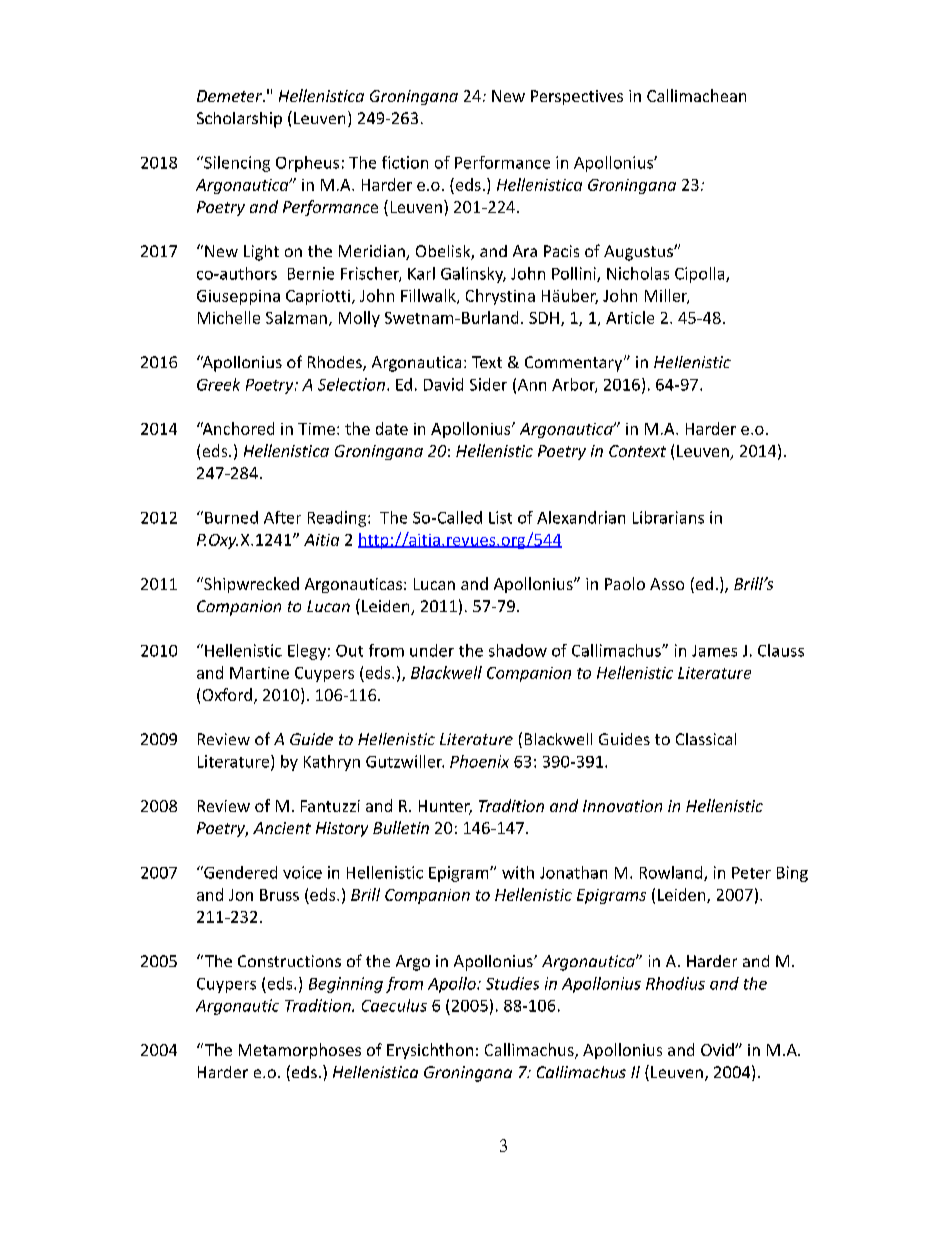 This screenshot has width=952, height=1233. What do you see at coordinates (300, 1051) in the screenshot?
I see `Metamorphoses` at bounding box center [300, 1051].
